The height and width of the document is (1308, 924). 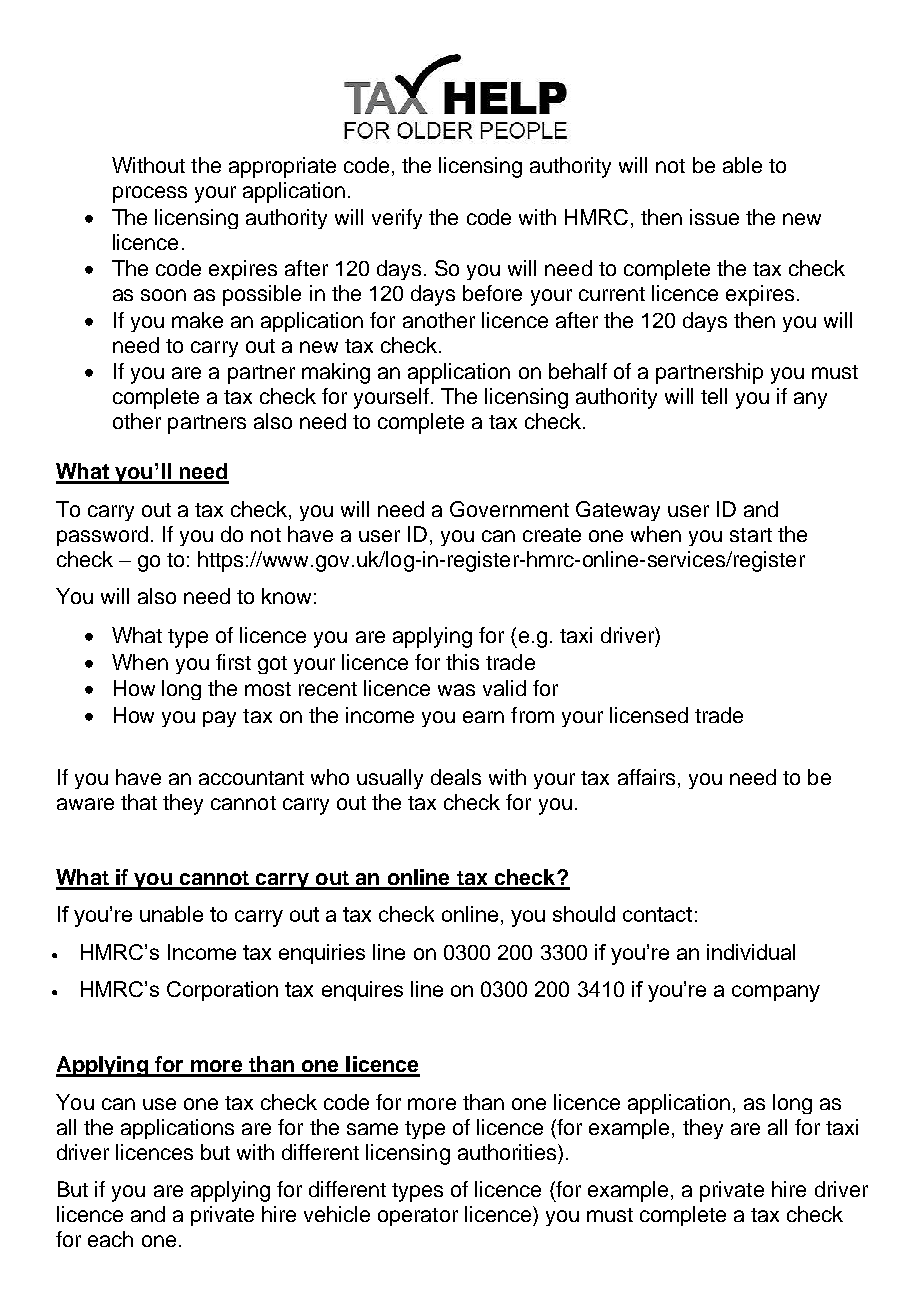 What do you see at coordinates (714, 217) in the document?
I see `issue` at bounding box center [714, 217].
